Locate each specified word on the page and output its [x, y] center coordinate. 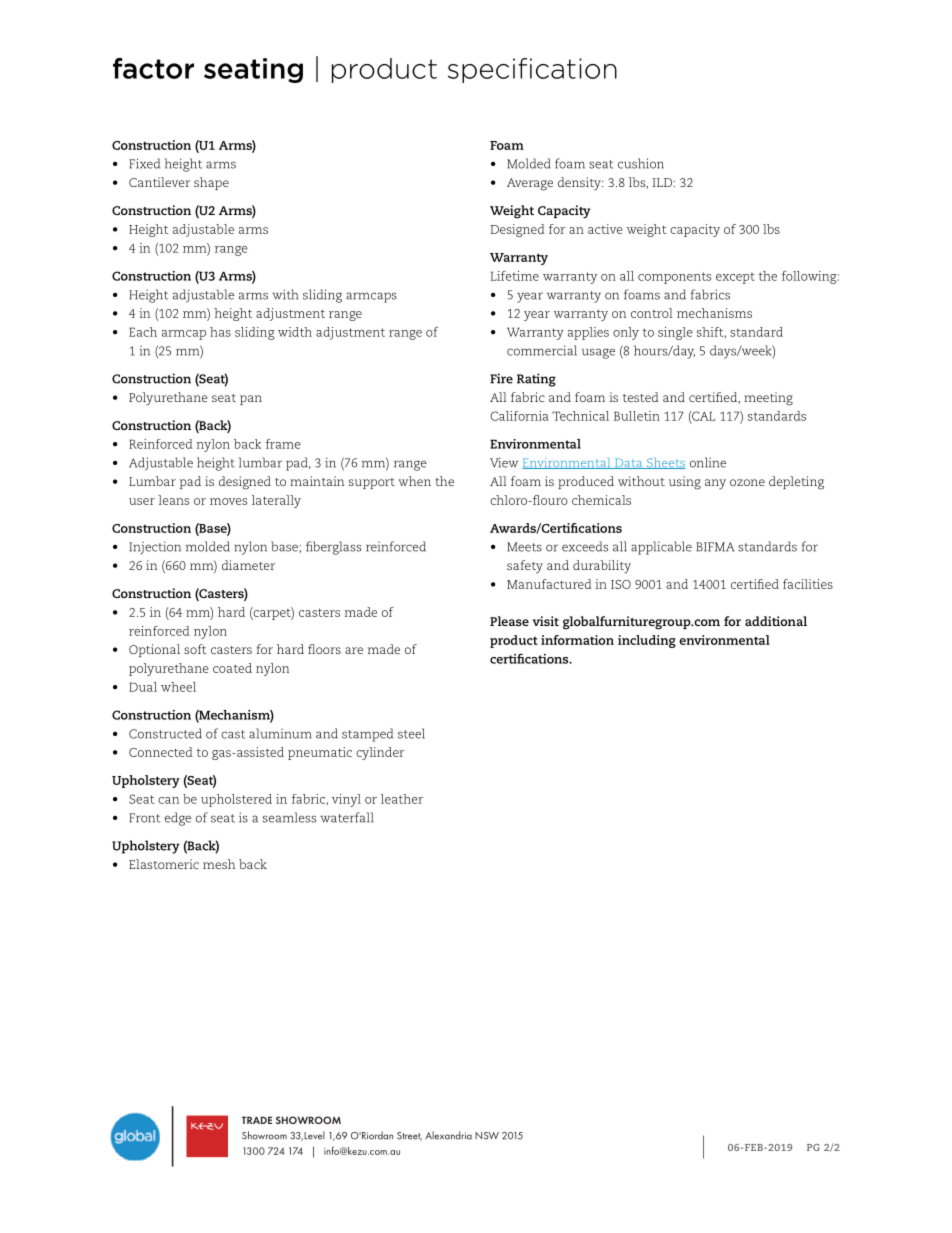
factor [153, 68]
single [675, 333]
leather [402, 799]
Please [509, 621]
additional [776, 621]
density [580, 184]
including [647, 641]
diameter [248, 565]
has [220, 332]
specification [532, 70]
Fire [501, 378]
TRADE [257, 1120]
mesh [219, 864]
